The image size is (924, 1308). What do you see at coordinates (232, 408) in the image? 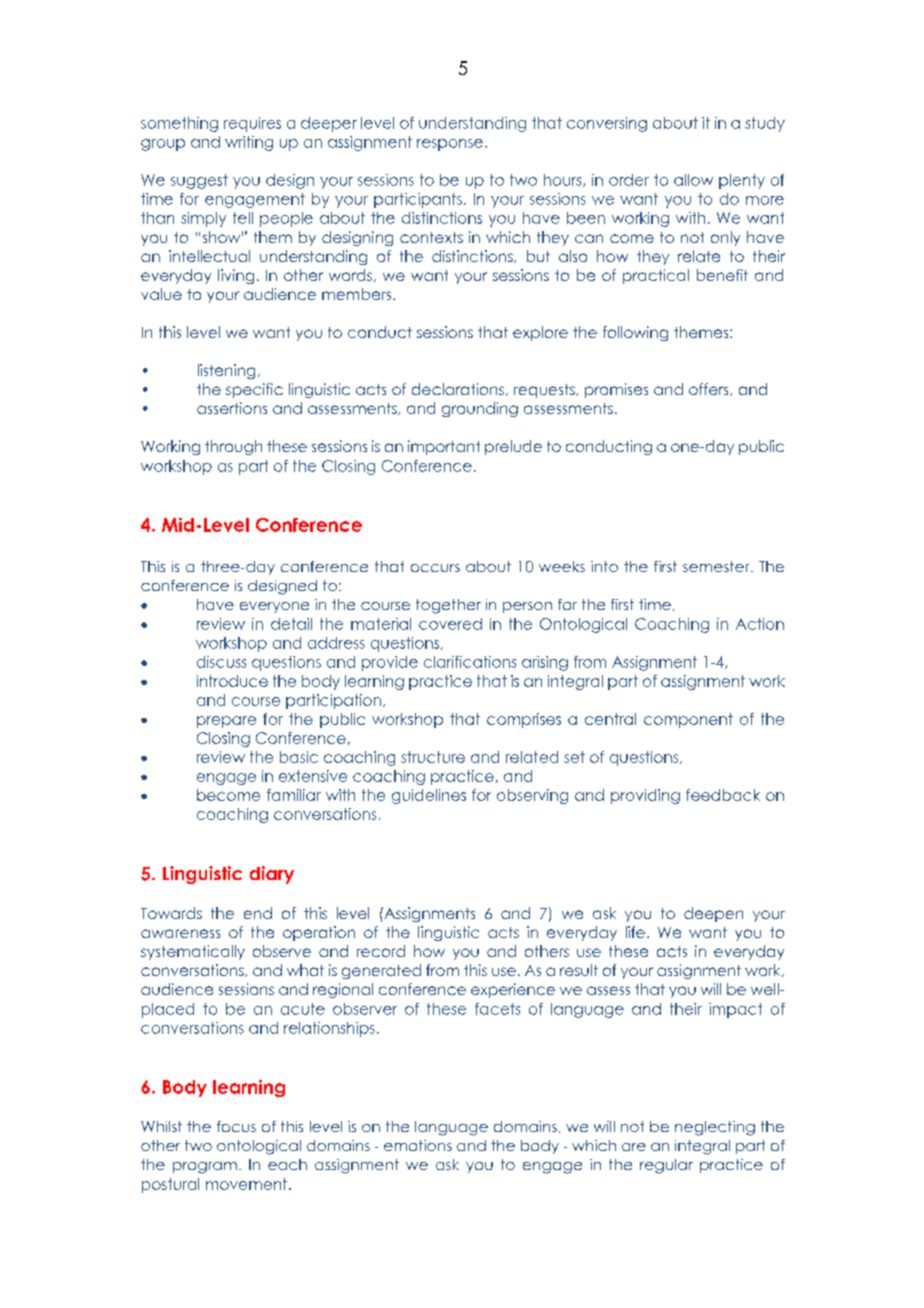
I see `assertions` at bounding box center [232, 408].
